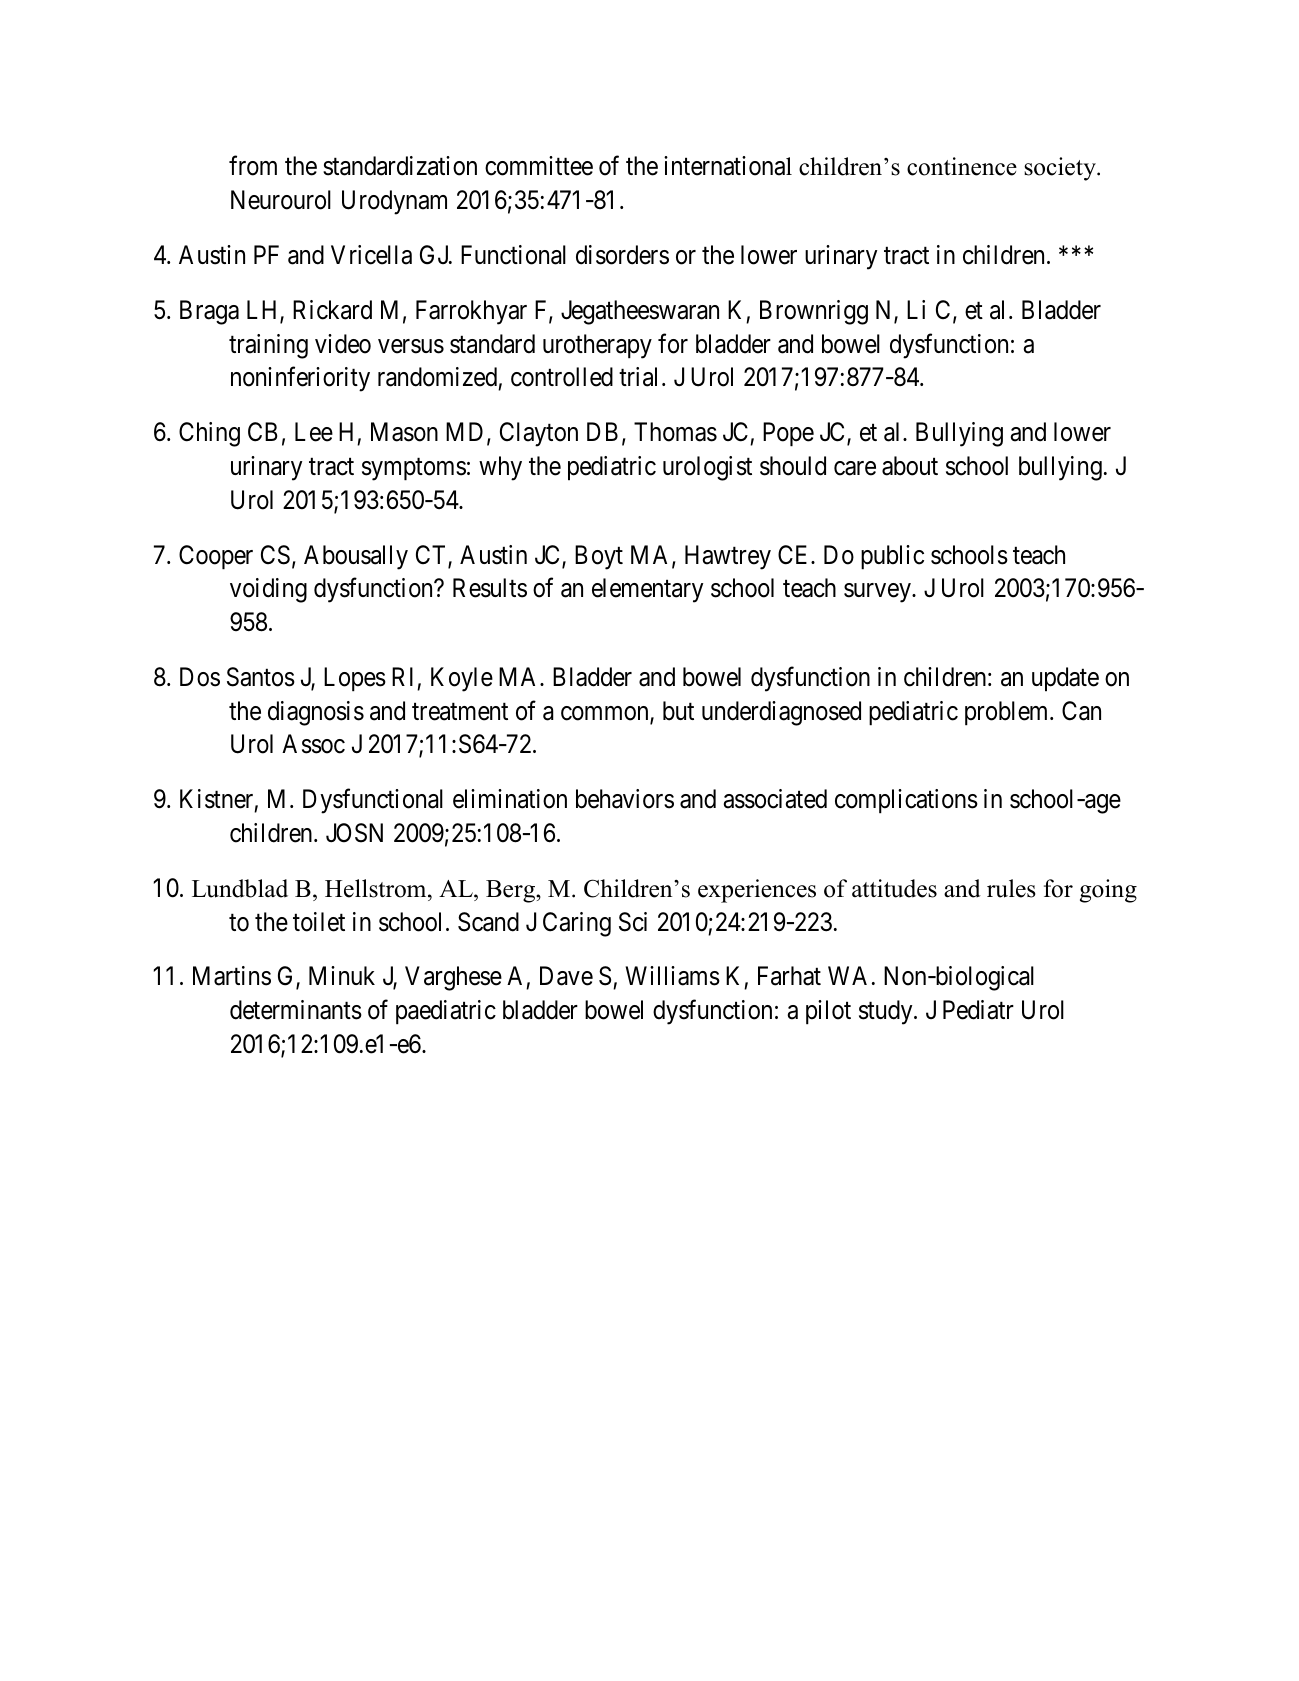  Describe the element at coordinates (314, 432) in the image. I see `Lee` at that location.
